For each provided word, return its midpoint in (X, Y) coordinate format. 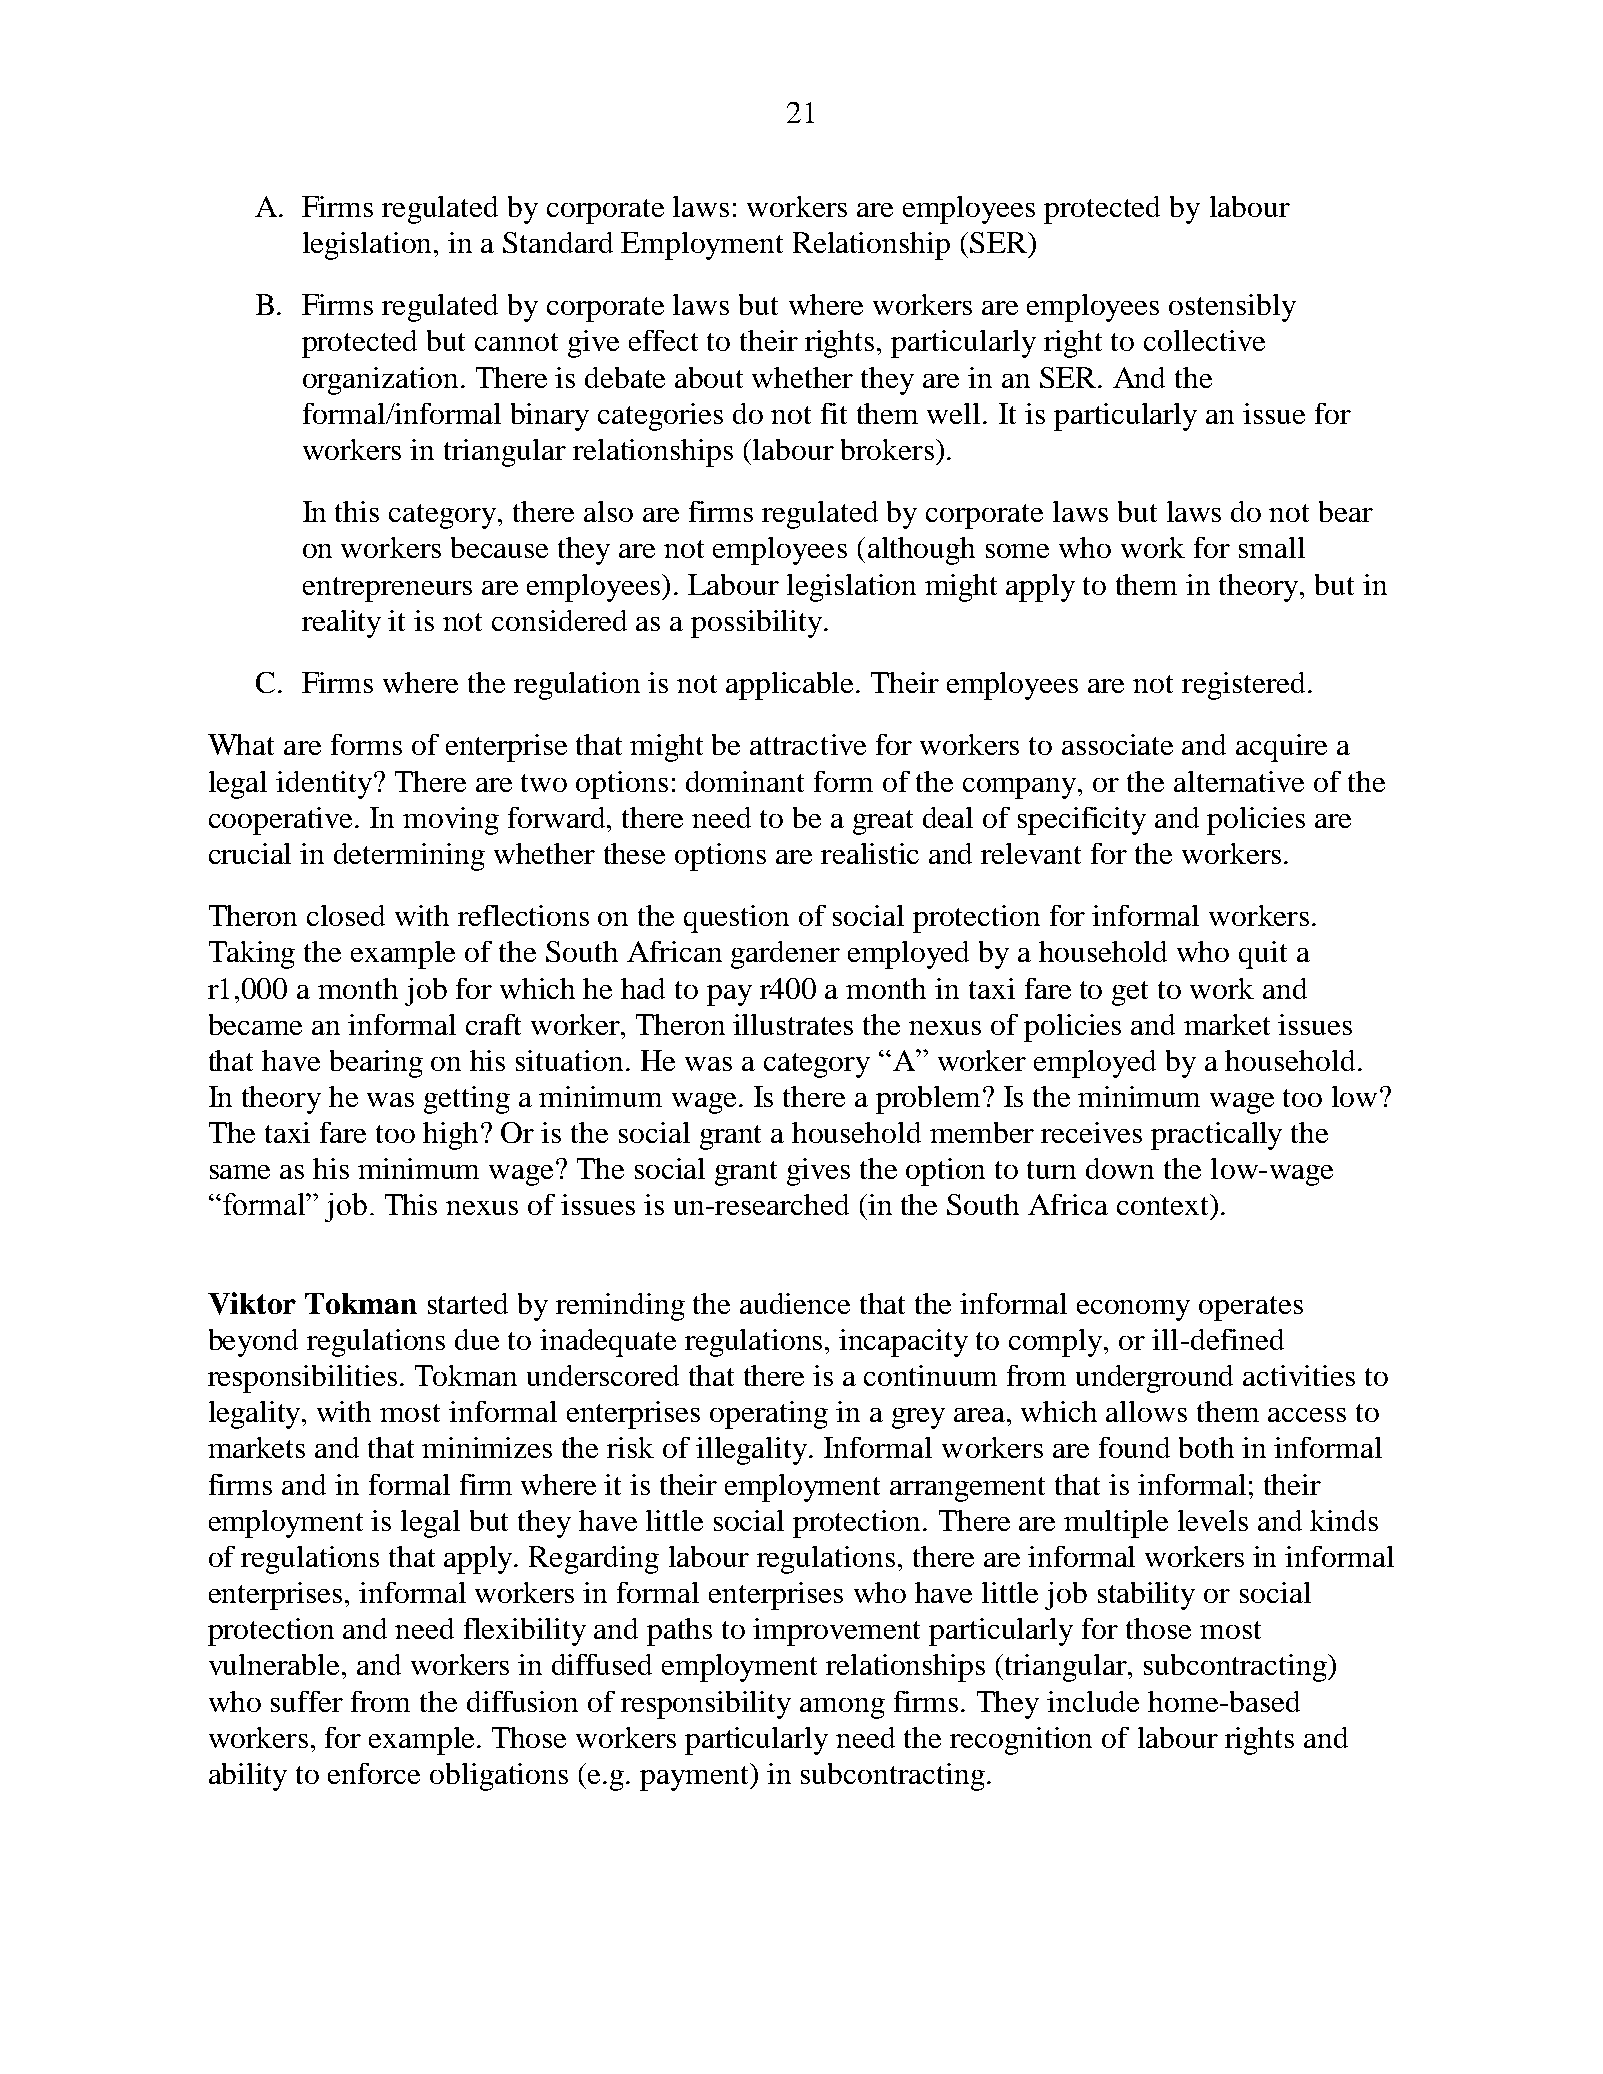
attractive (808, 744)
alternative (1239, 781)
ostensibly (1232, 308)
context (1162, 1206)
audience (795, 1303)
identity (324, 785)
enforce (374, 1773)
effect (663, 340)
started (468, 1303)
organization (380, 381)
